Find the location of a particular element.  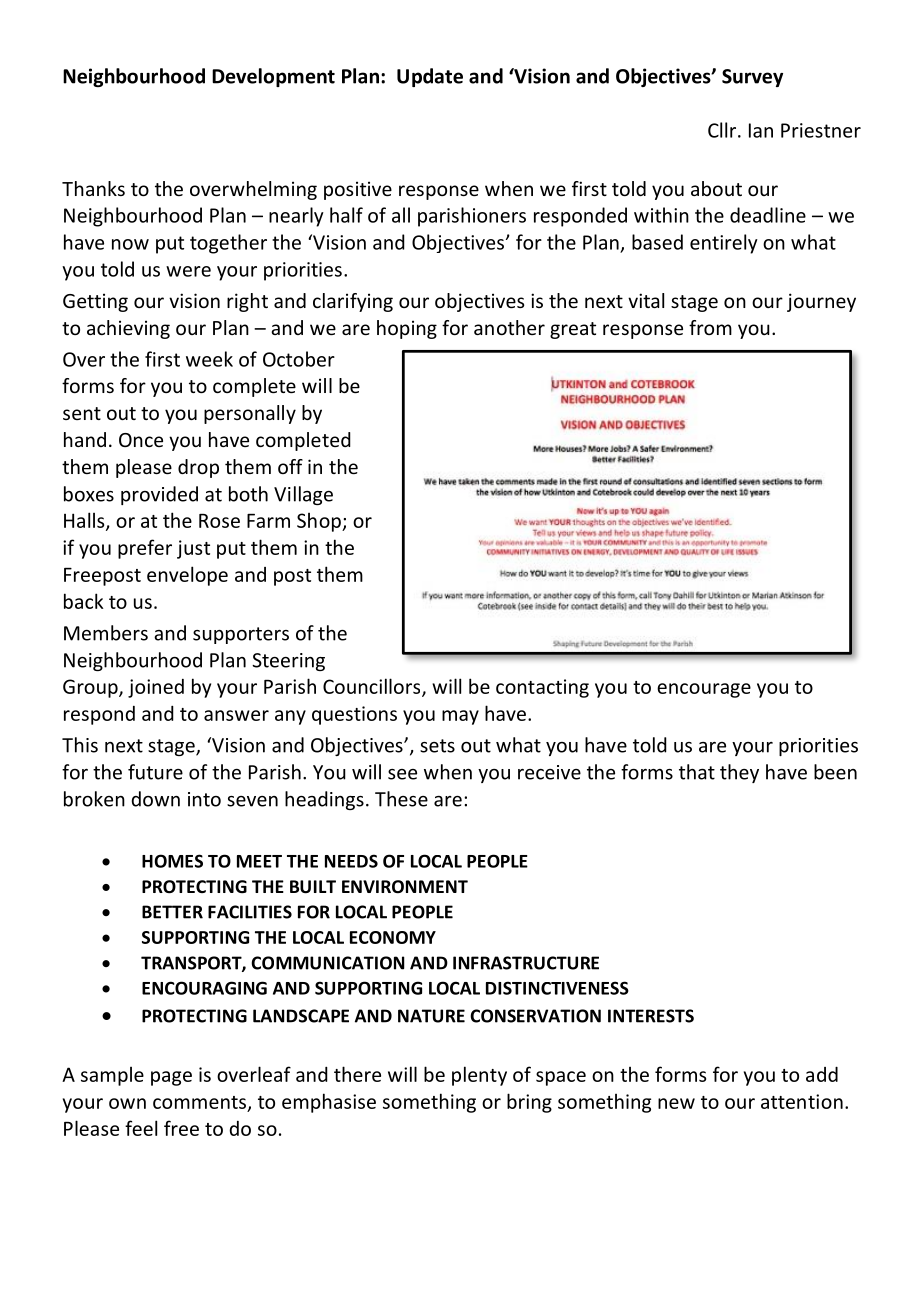

Members is located at coordinates (106, 633).
